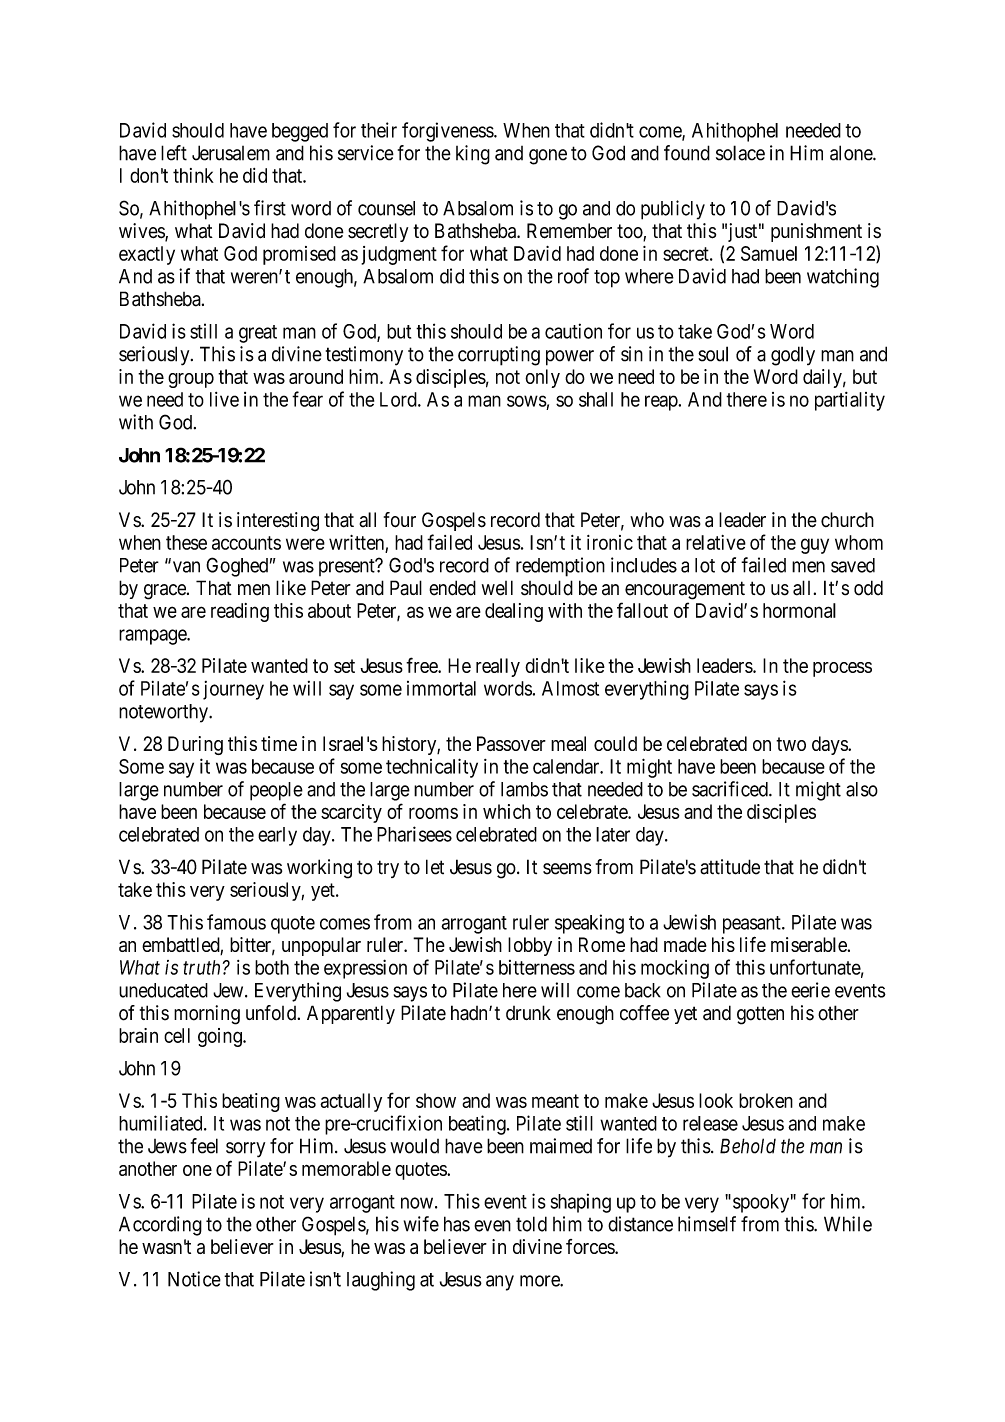 The width and height of the page is (1005, 1422). Describe the element at coordinates (511, 743) in the page. I see `Passover` at that location.
